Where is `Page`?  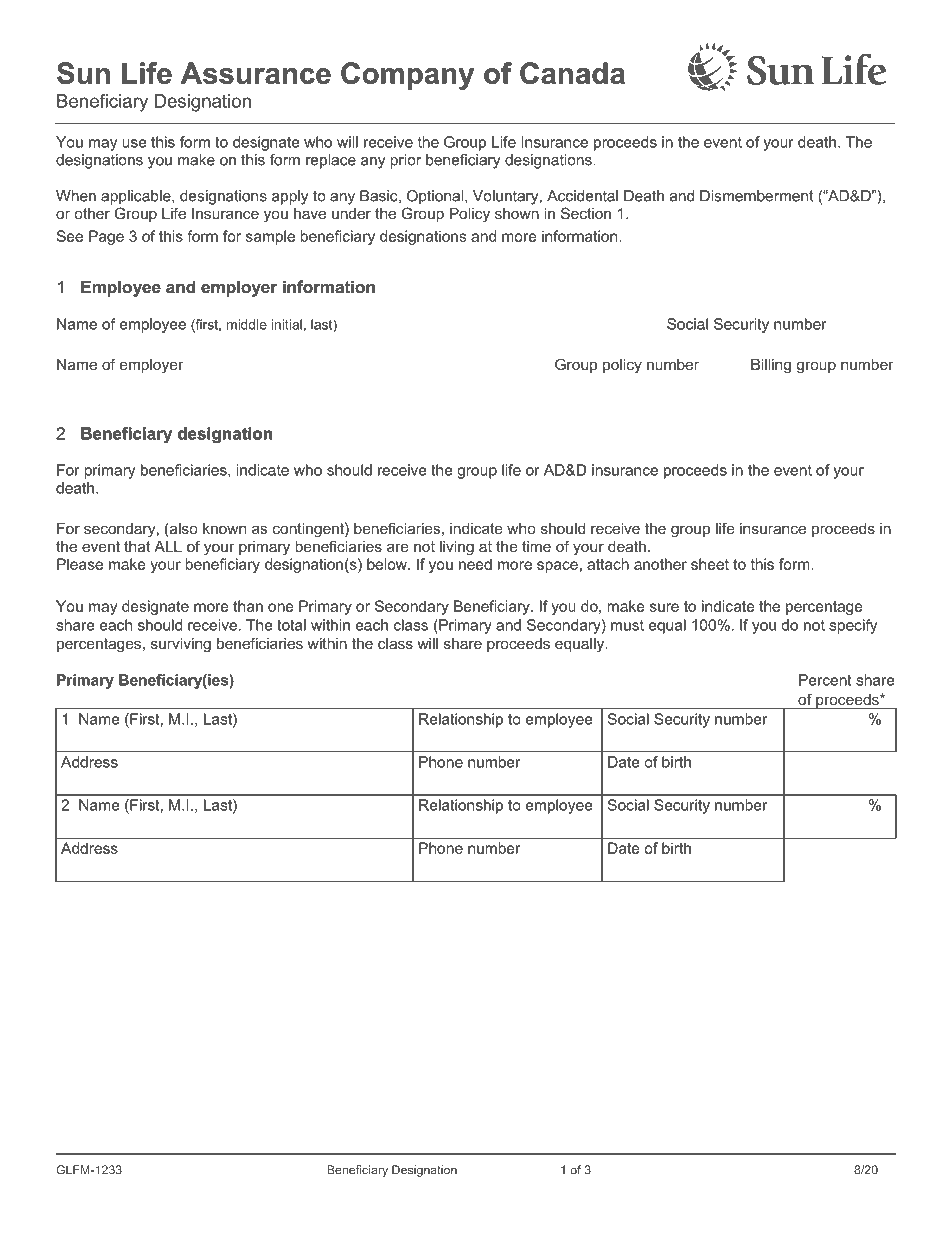 Page is located at coordinates (106, 237).
